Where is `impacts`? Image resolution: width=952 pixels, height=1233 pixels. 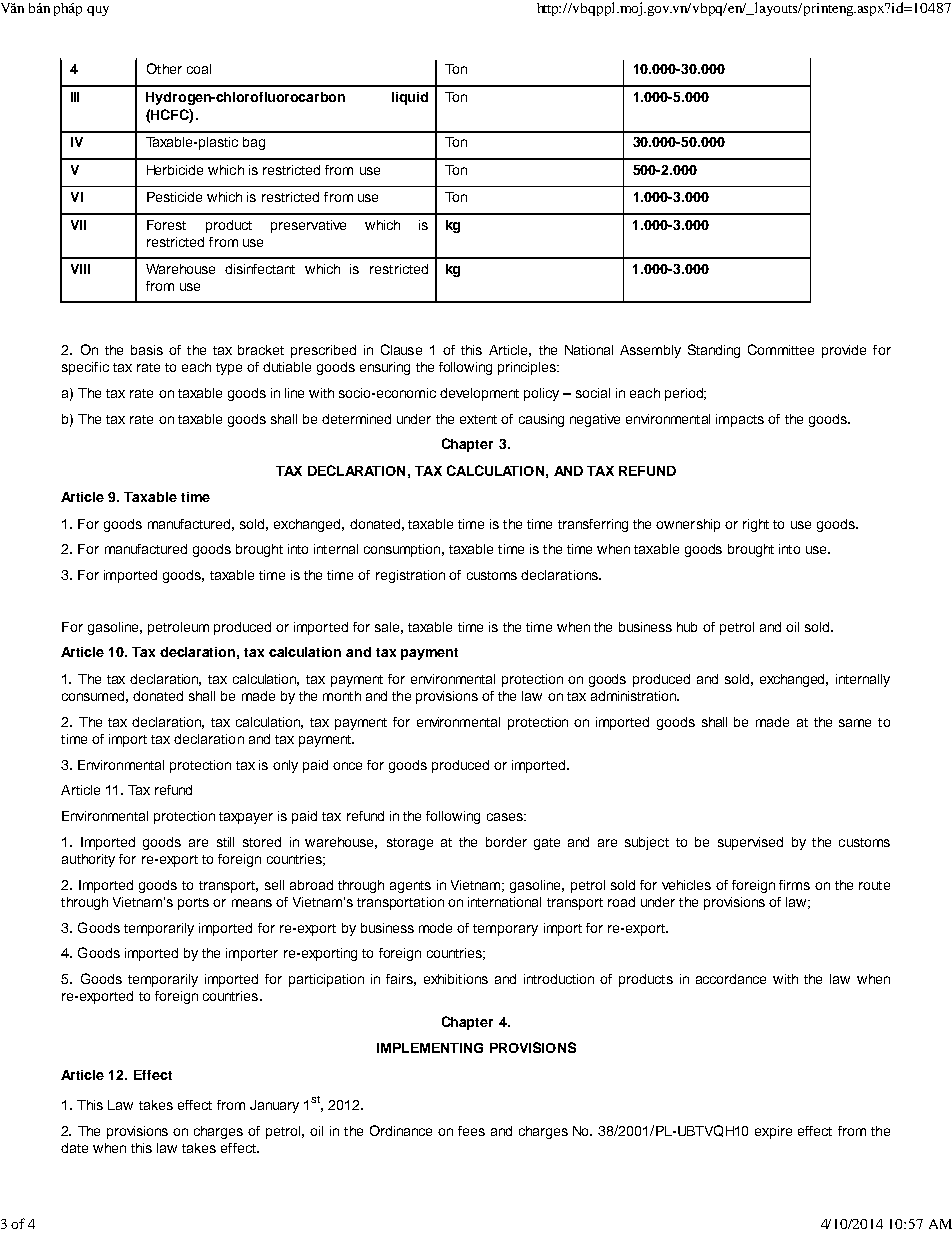
impacts is located at coordinates (740, 420).
